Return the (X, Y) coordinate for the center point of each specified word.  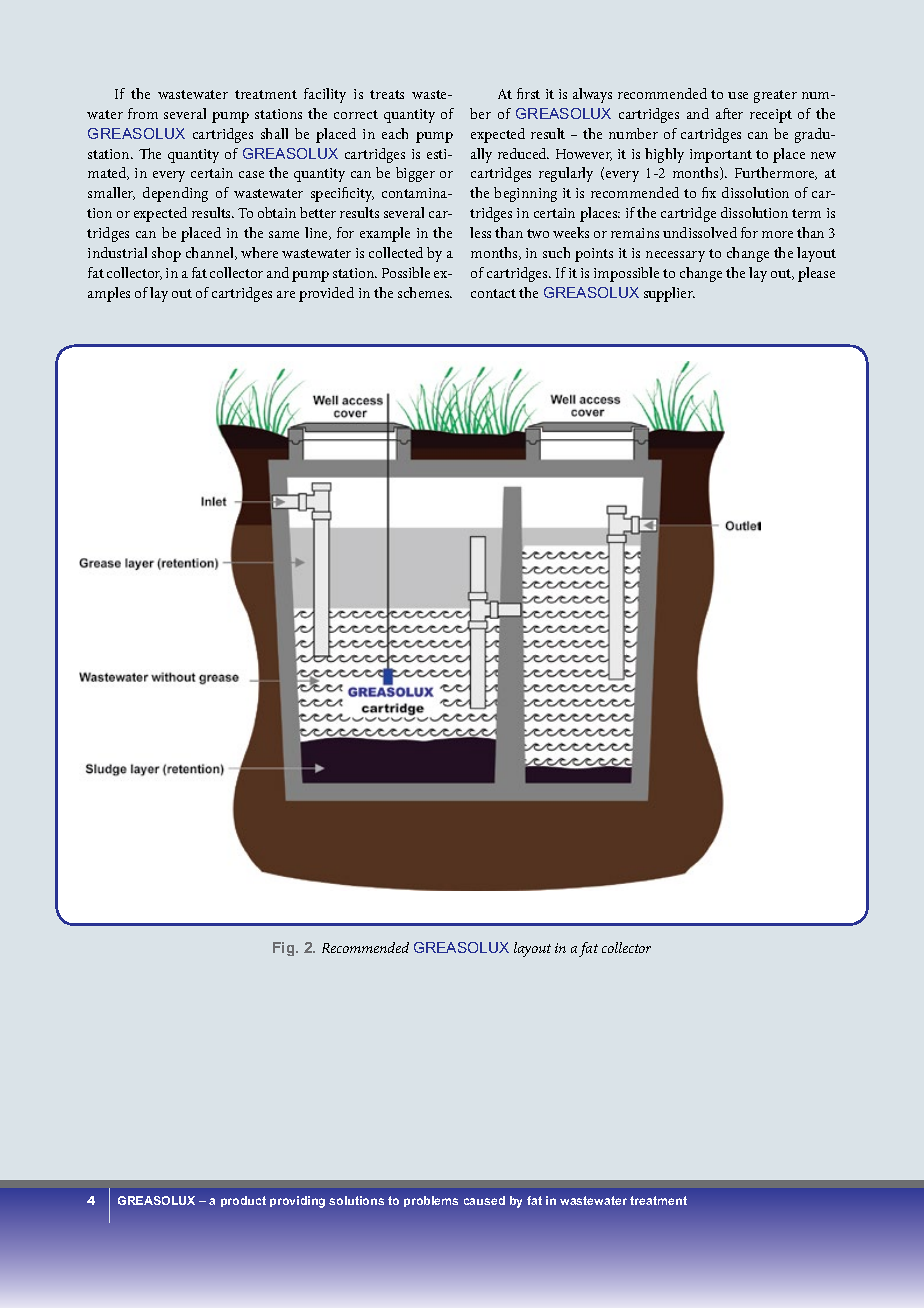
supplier (669, 294)
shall (274, 133)
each (395, 133)
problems (431, 1201)
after (729, 113)
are (286, 294)
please (816, 274)
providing (297, 1202)
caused (484, 1200)
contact (493, 293)
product (243, 1201)
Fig (285, 949)
